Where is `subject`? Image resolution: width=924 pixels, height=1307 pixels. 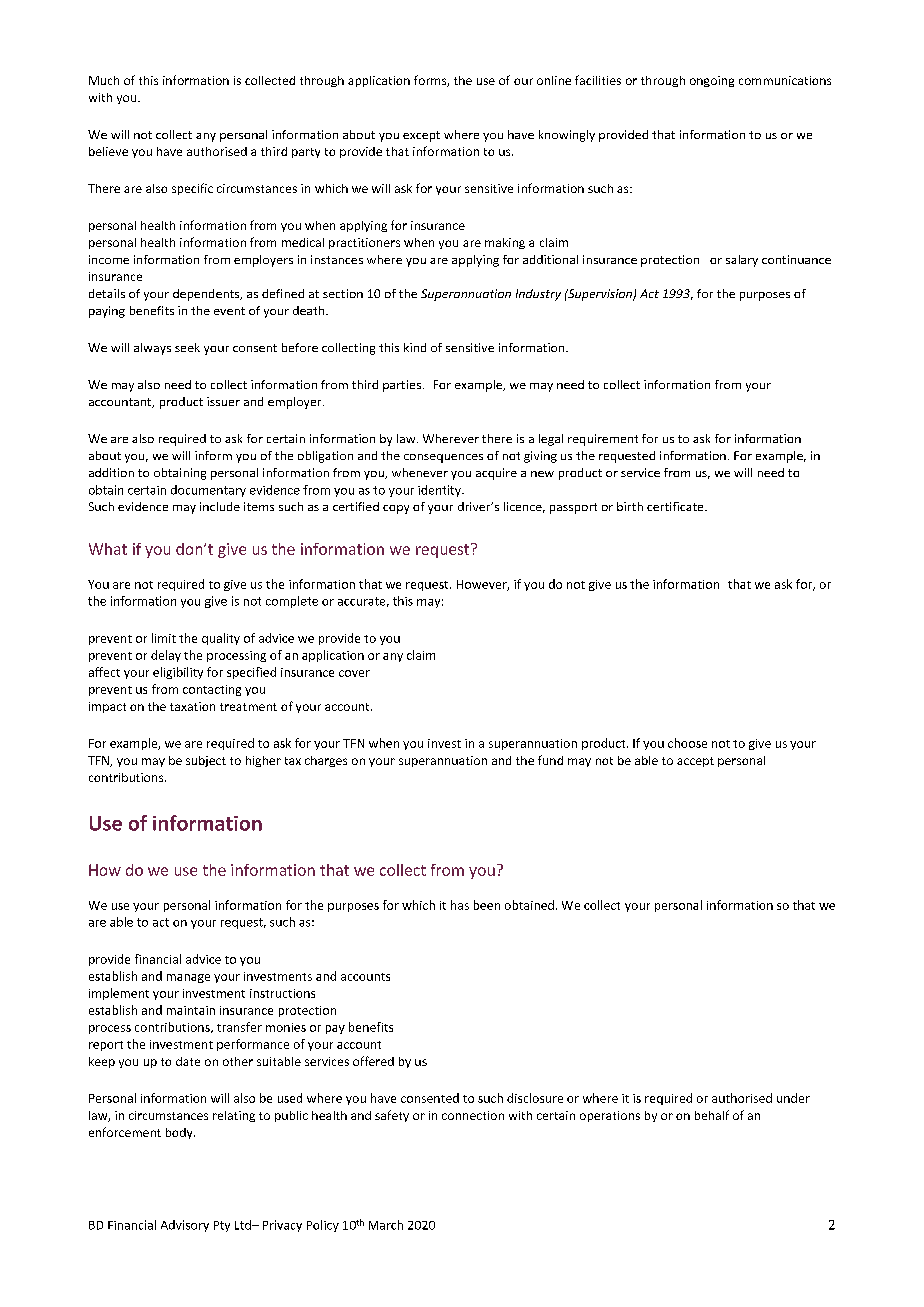 subject is located at coordinates (206, 761).
